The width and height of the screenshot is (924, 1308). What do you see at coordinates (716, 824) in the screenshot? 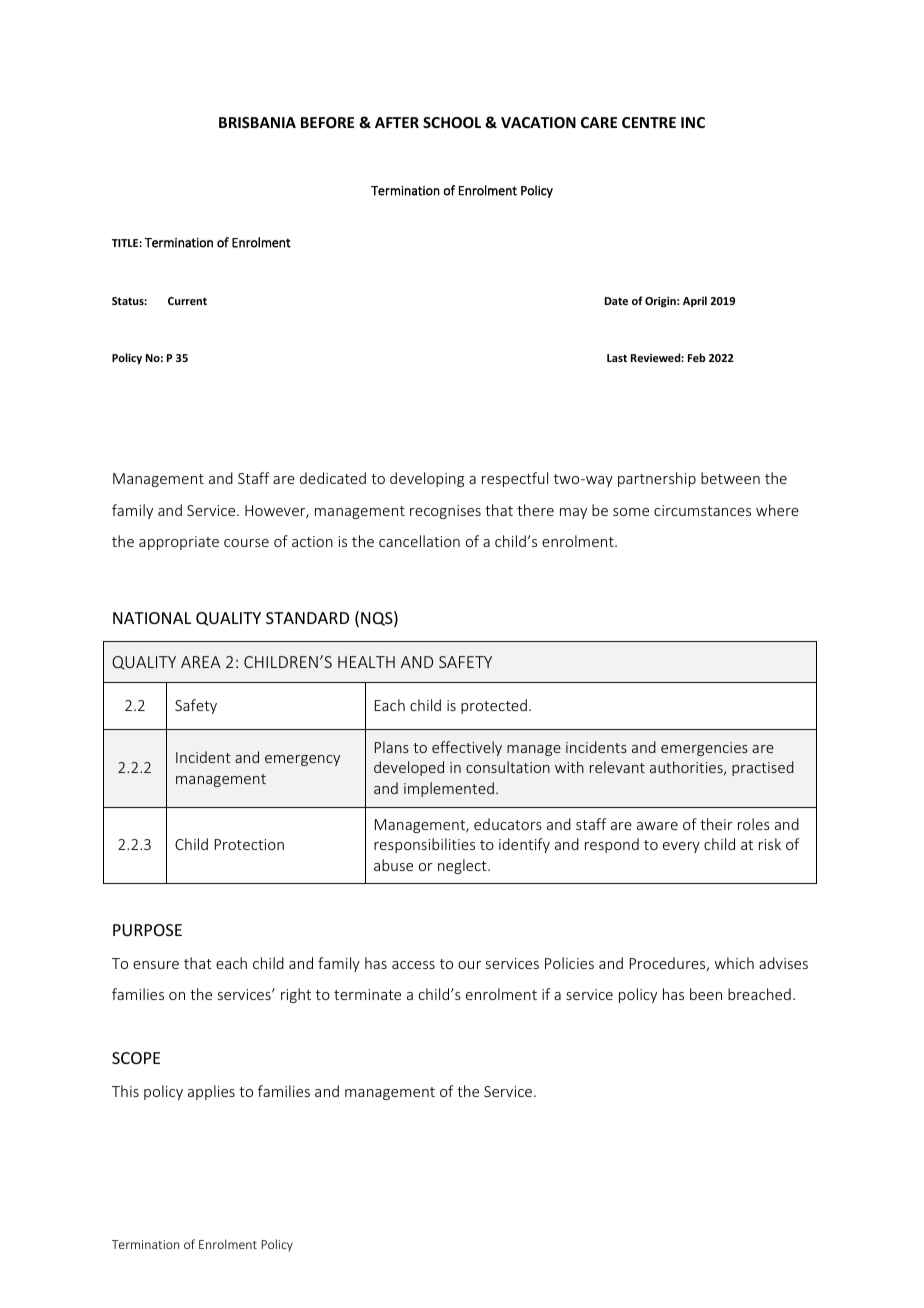
I see `their` at bounding box center [716, 824].
